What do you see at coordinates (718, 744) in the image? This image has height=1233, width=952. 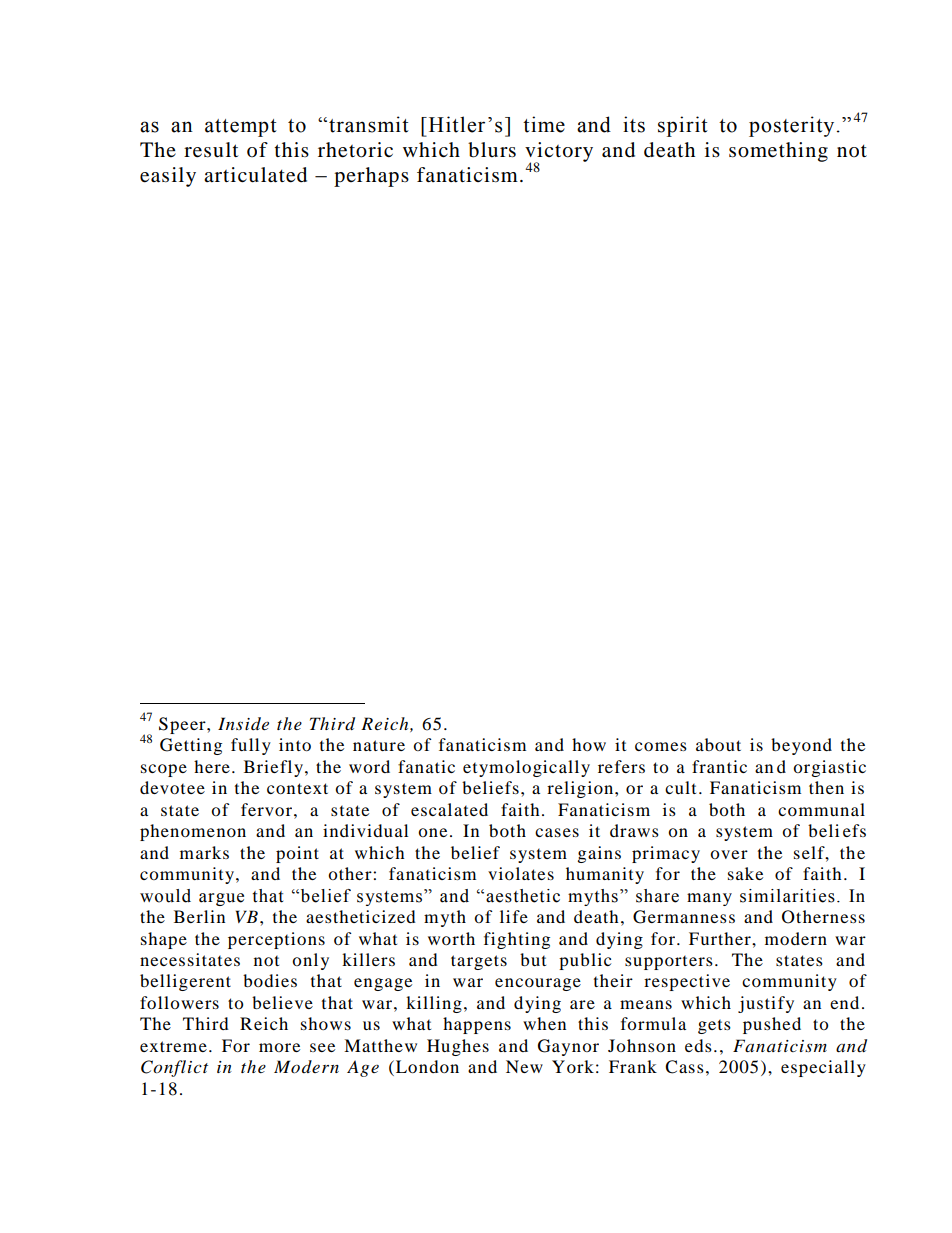 I see `about` at bounding box center [718, 744].
